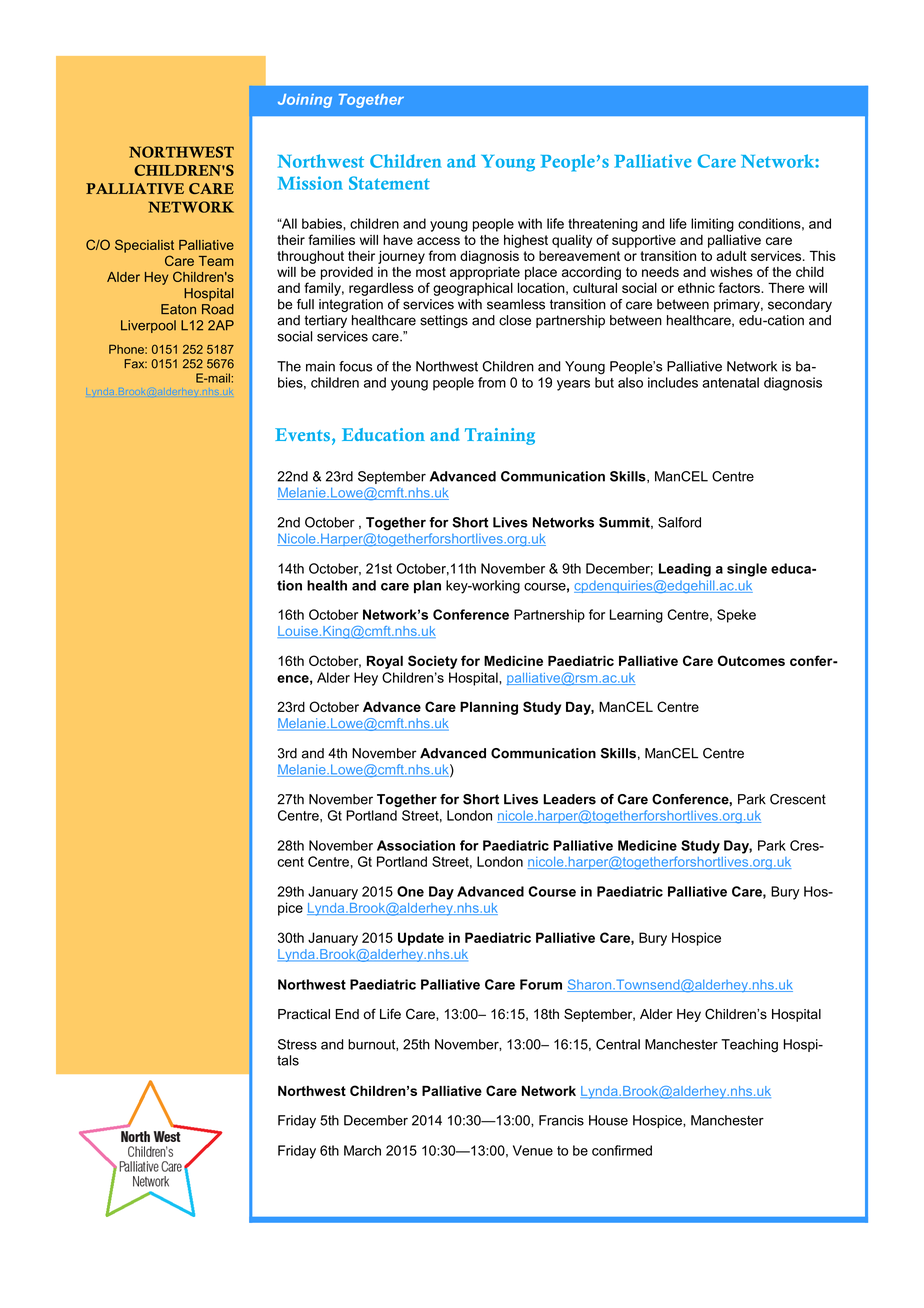  Describe the element at coordinates (389, 183) in the screenshot. I see `Statement` at that location.
